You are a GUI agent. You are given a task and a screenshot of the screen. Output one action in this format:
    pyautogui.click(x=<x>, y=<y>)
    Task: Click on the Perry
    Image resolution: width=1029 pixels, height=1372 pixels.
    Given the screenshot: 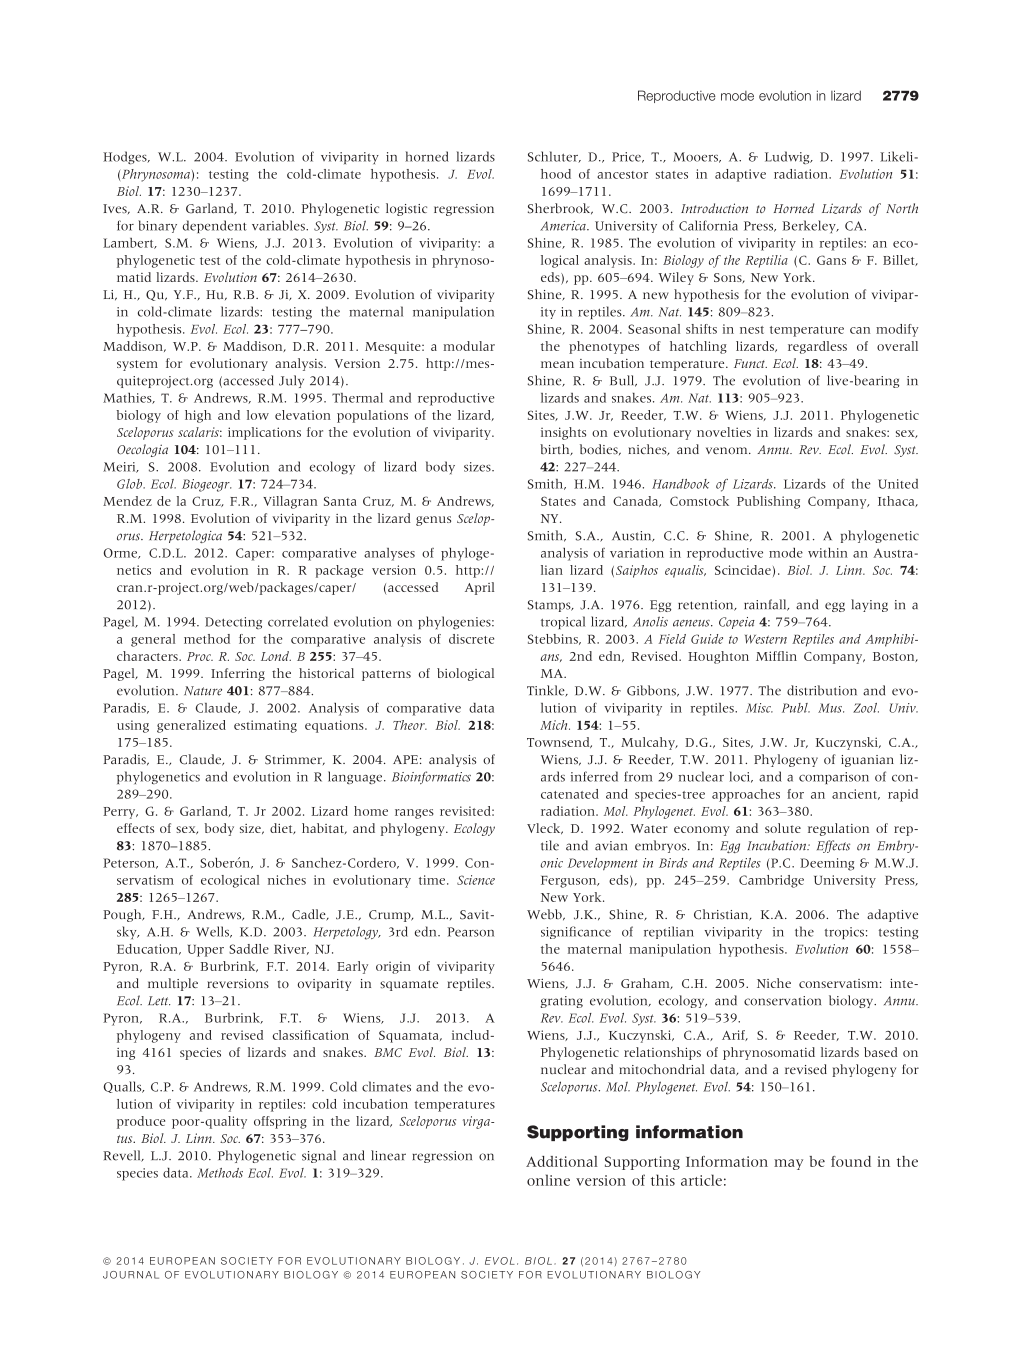 What is the action you would take?
    pyautogui.click(x=120, y=813)
